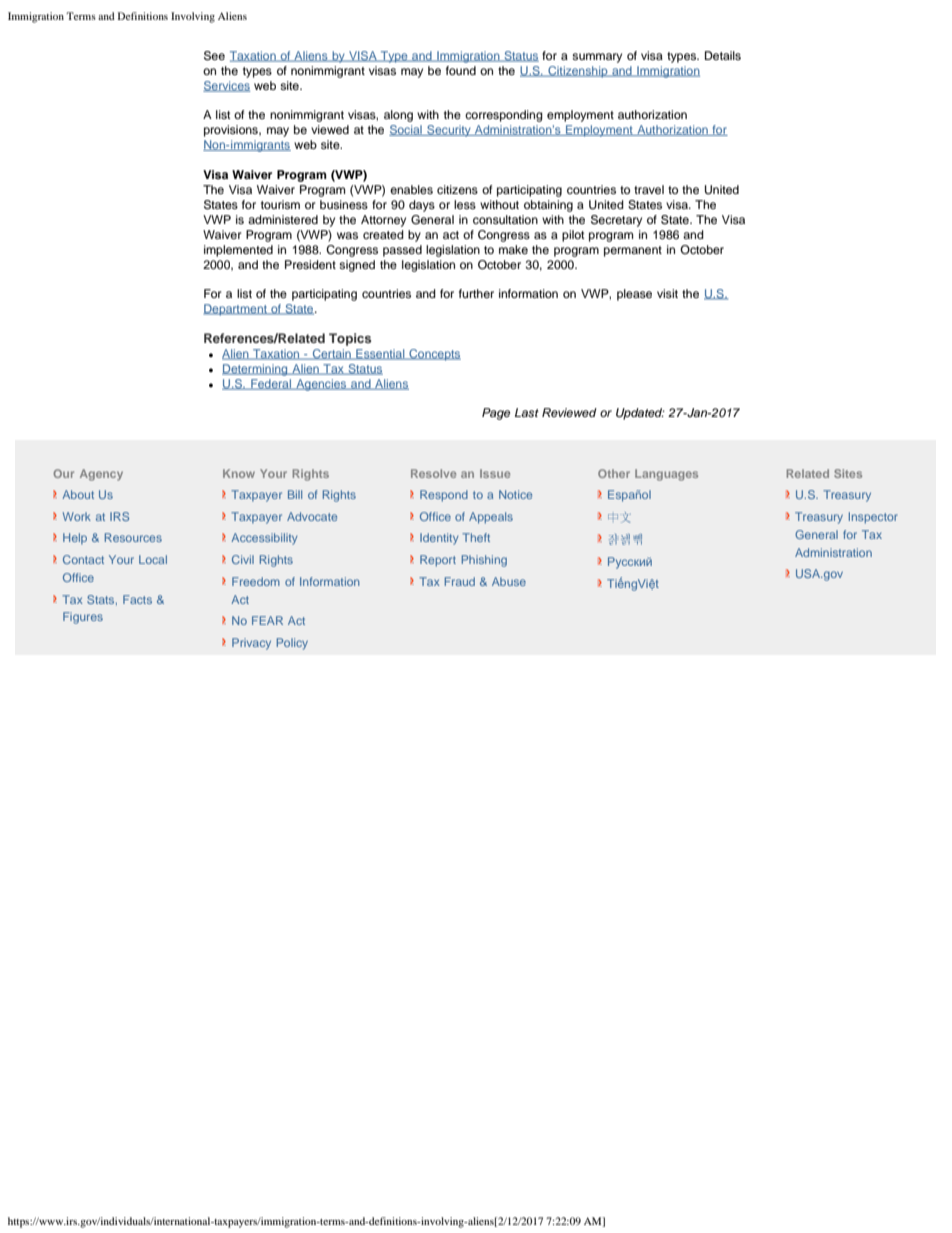 Image resolution: width=952 pixels, height=1233 pixels. I want to click on tourism, so click(280, 204).
